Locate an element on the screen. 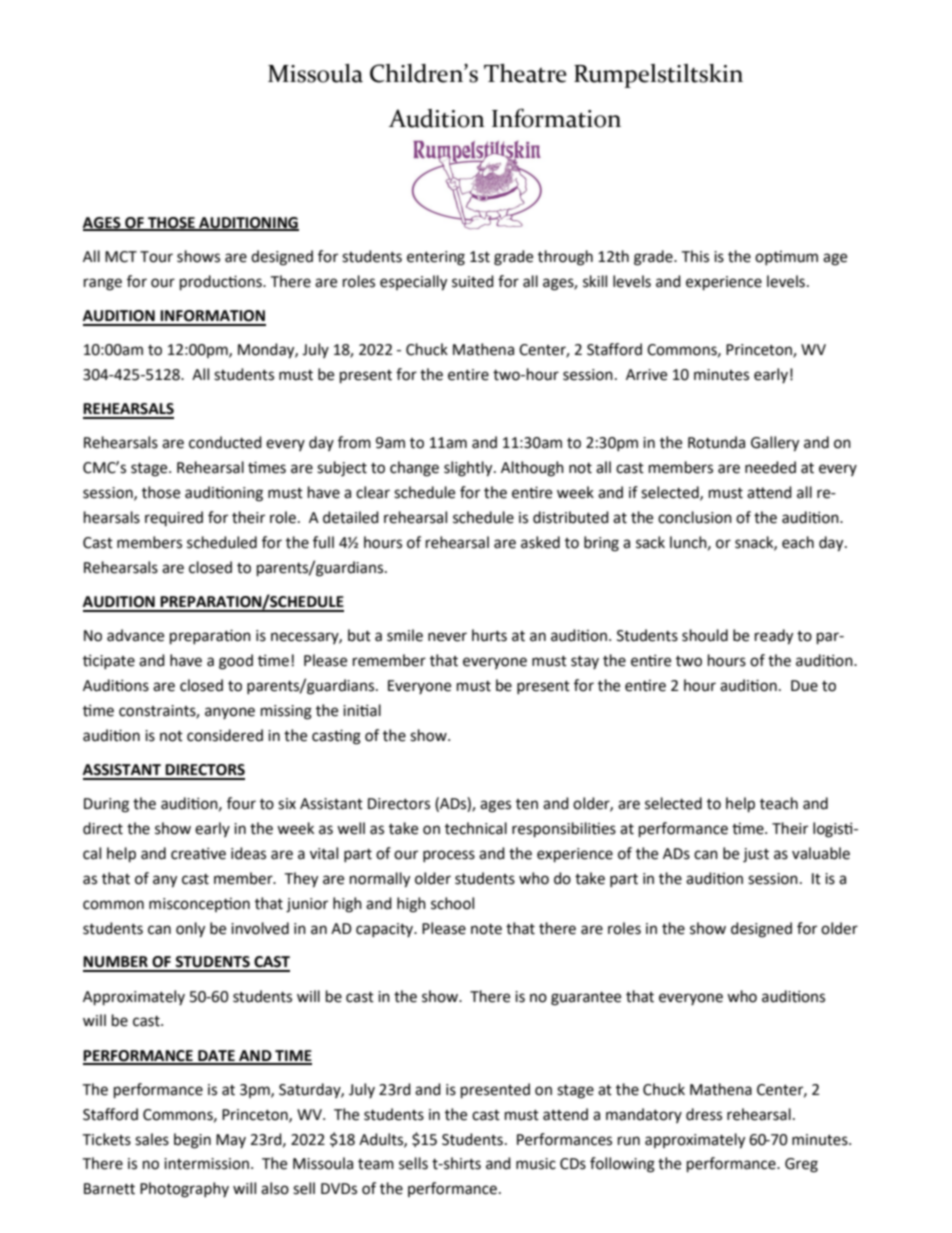  Tour is located at coordinates (156, 257).
